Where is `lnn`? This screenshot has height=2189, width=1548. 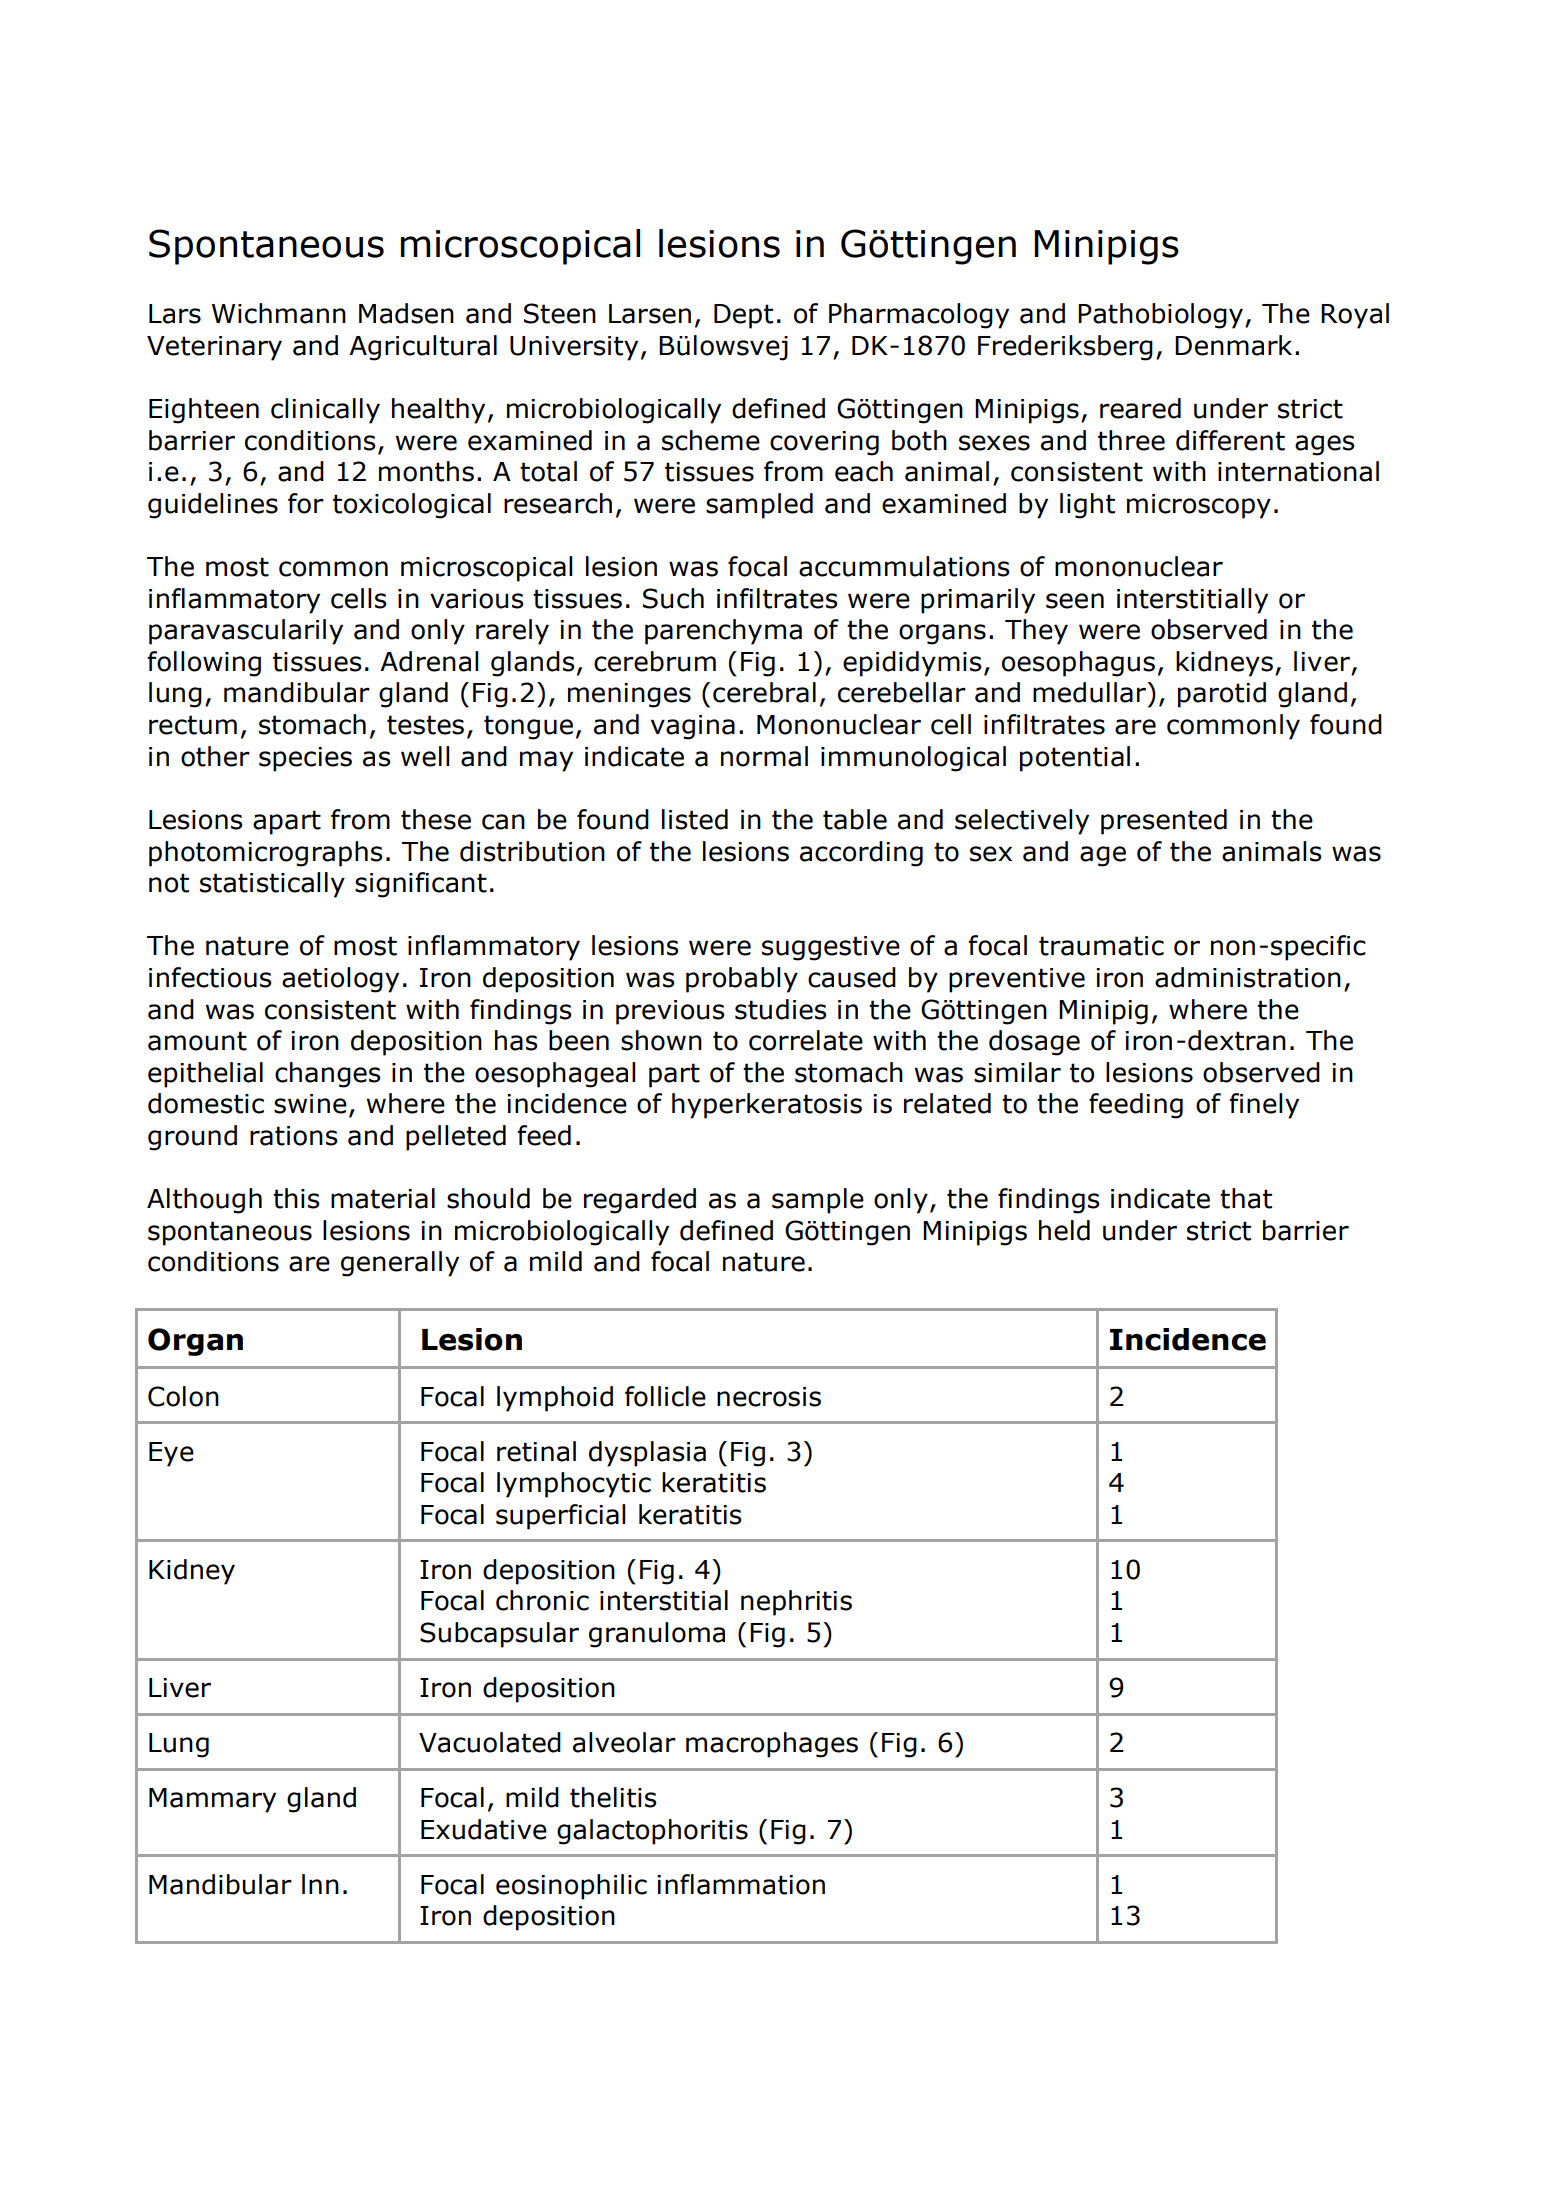
lnn is located at coordinates (320, 1884).
